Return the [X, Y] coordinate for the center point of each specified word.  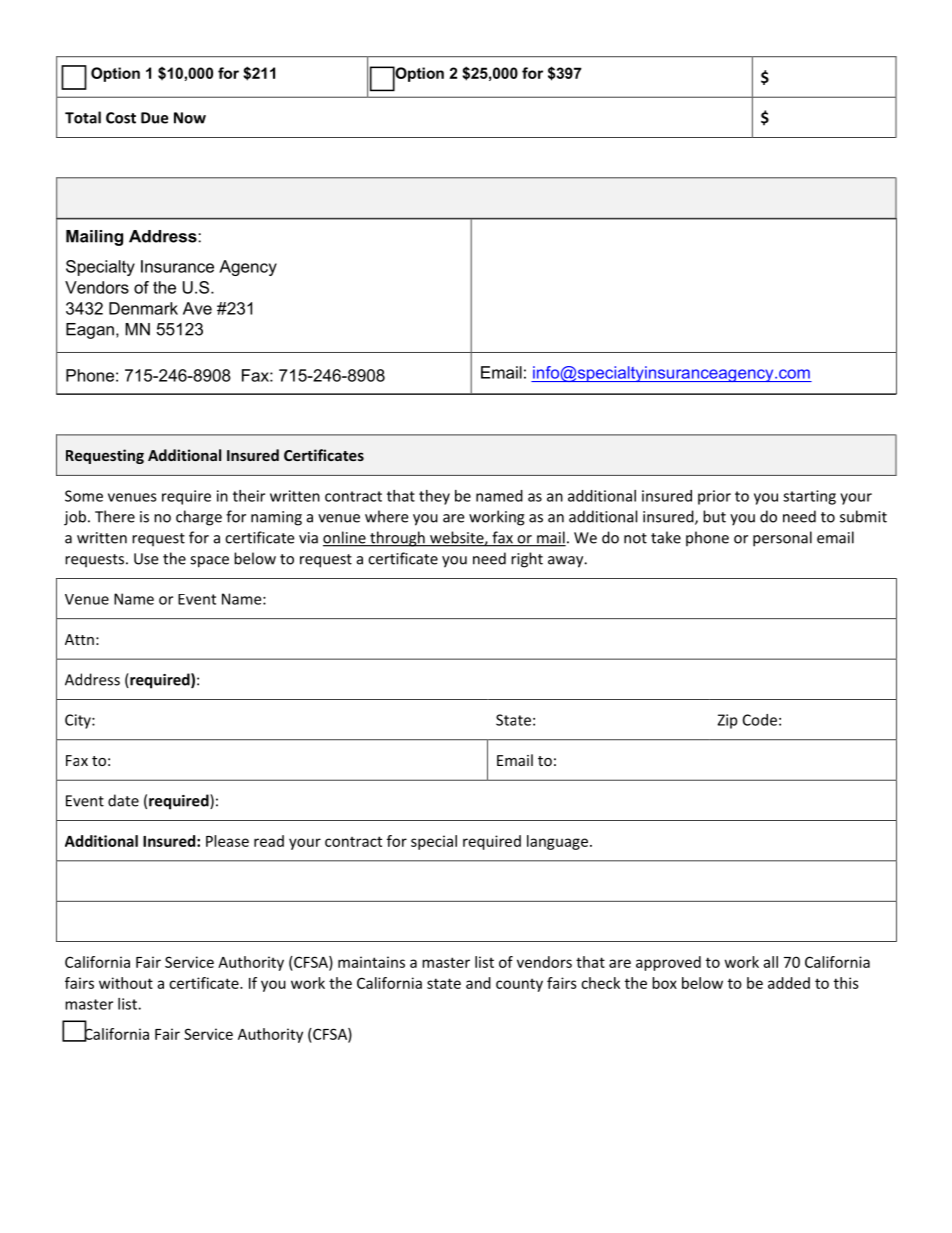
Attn [79, 639]
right [527, 560]
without [126, 983]
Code [760, 720]
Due [154, 118]
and [478, 983]
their [249, 496]
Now [190, 118]
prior [714, 497]
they [434, 497]
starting [809, 497]
